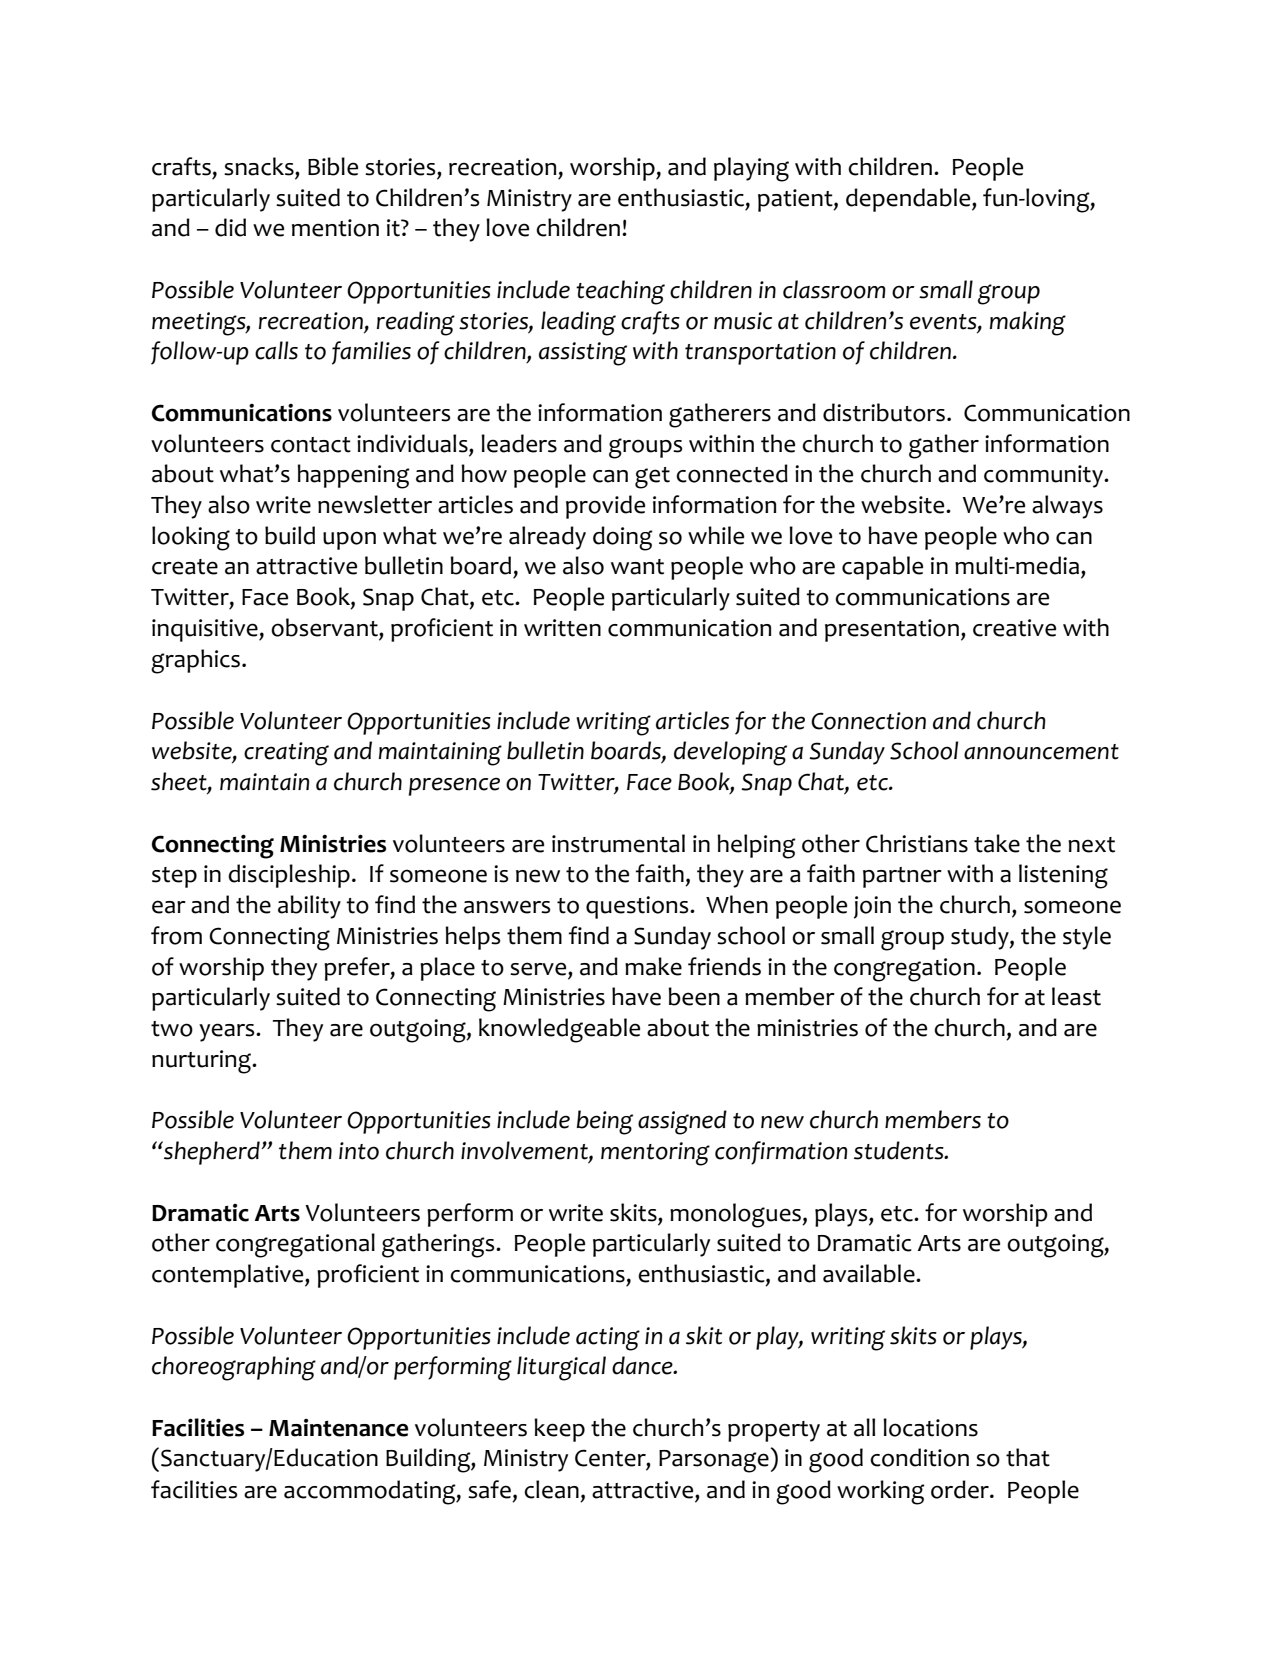 The width and height of the screenshot is (1285, 1663). What do you see at coordinates (289, 876) in the screenshot?
I see `discipleship` at bounding box center [289, 876].
